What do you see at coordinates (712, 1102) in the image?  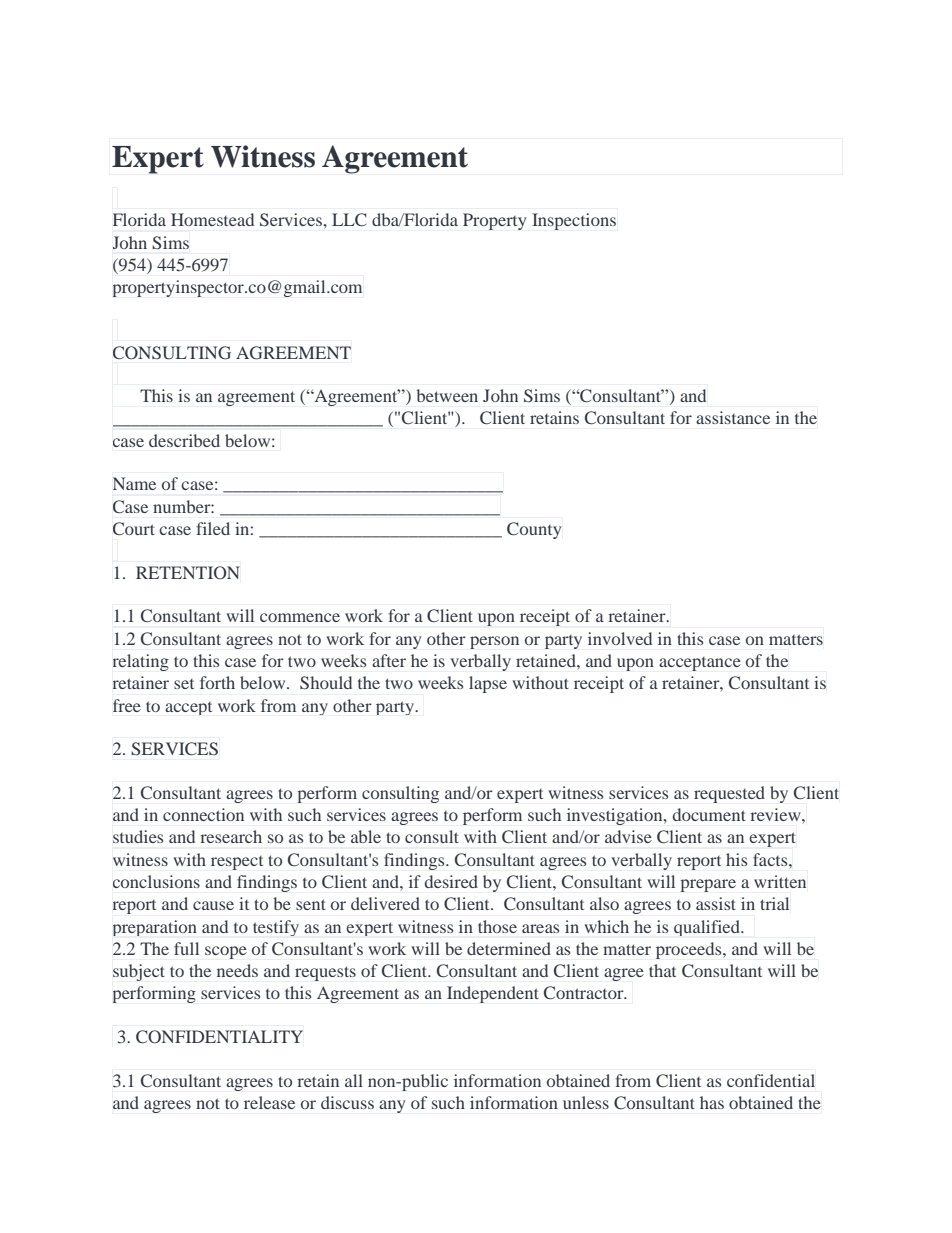 I see `has` at bounding box center [712, 1102].
